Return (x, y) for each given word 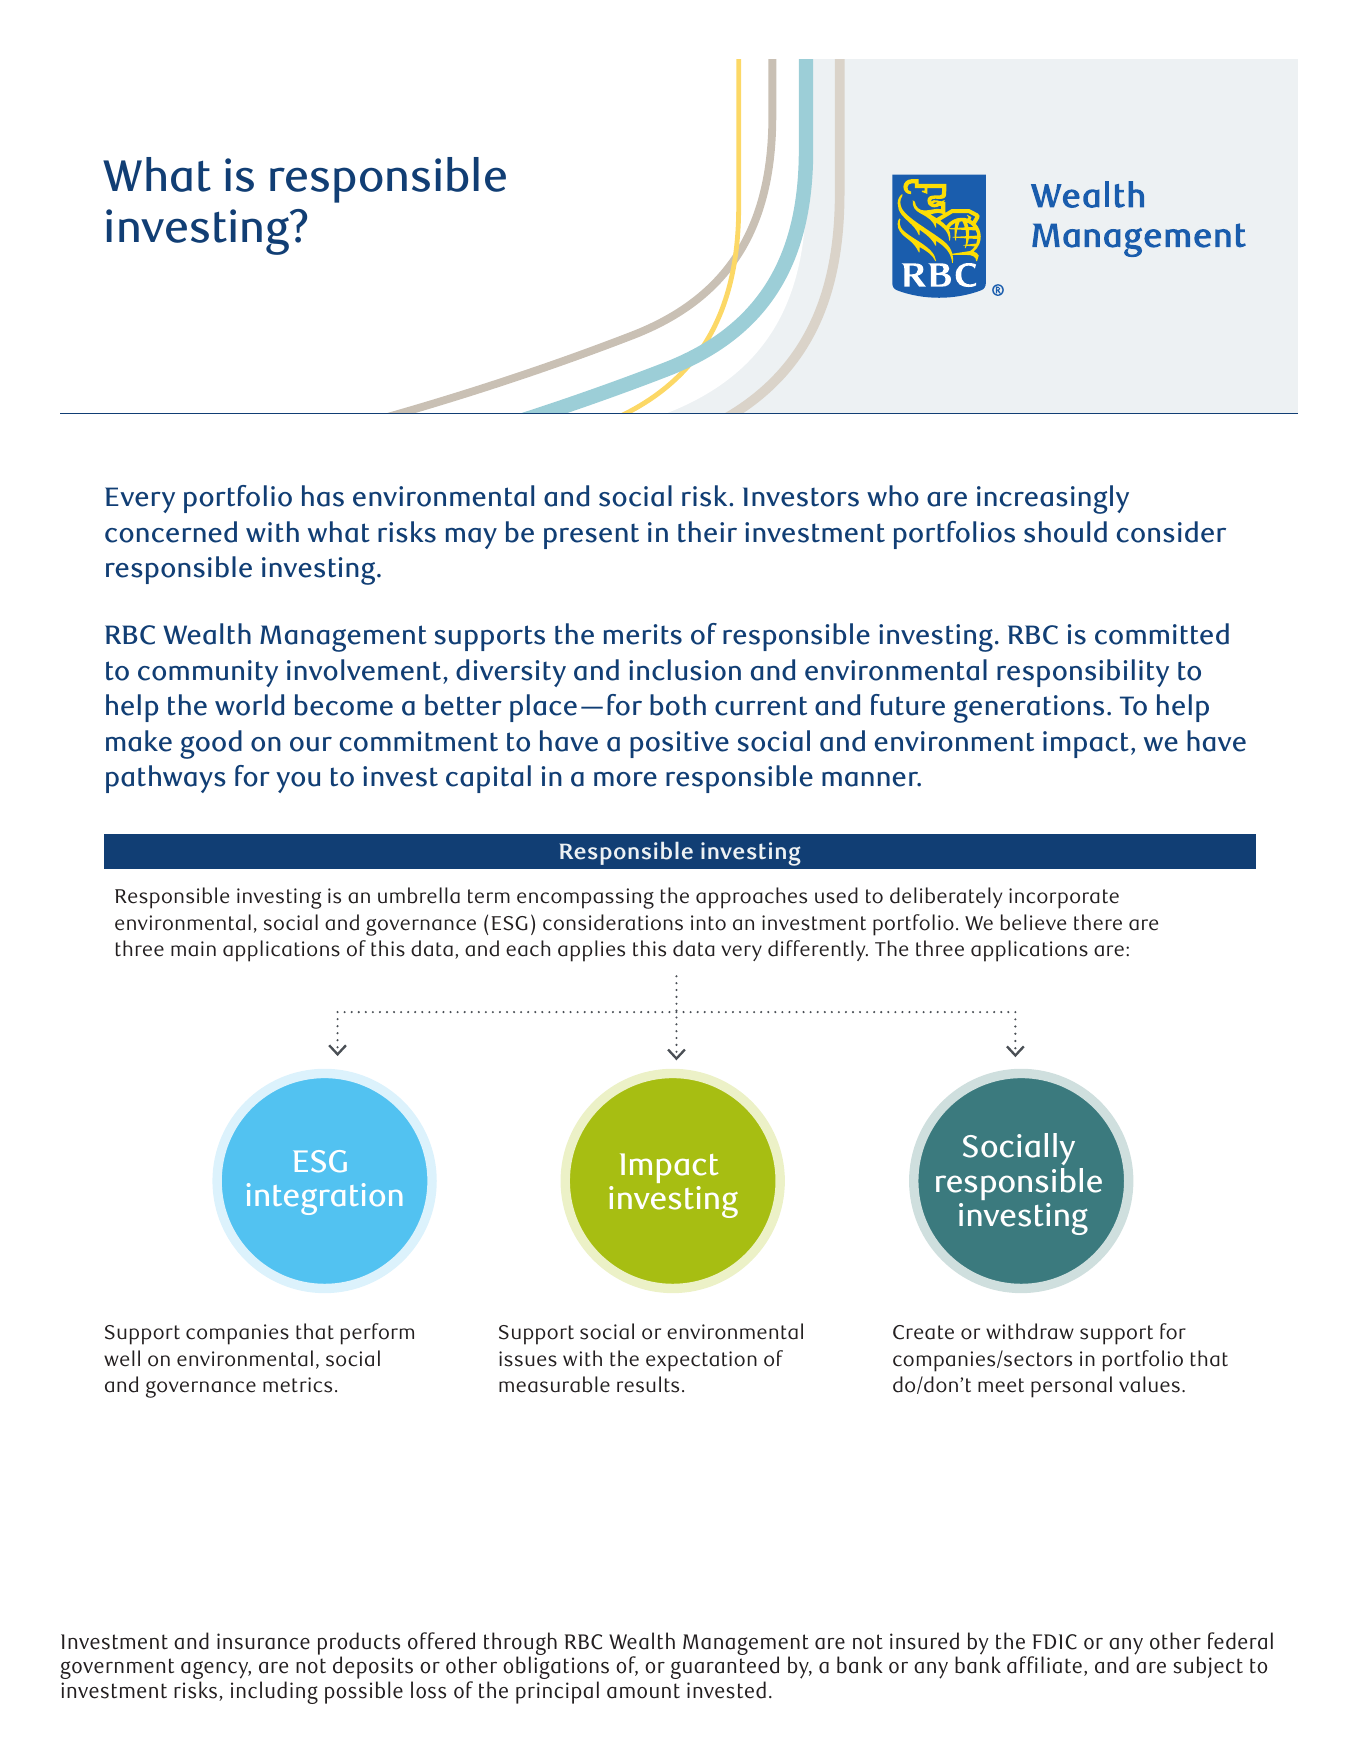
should (1065, 532)
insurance (263, 1641)
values (1149, 1384)
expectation (701, 1361)
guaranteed (725, 1669)
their (707, 532)
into (708, 923)
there (1098, 922)
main (193, 949)
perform (377, 1334)
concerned (171, 532)
